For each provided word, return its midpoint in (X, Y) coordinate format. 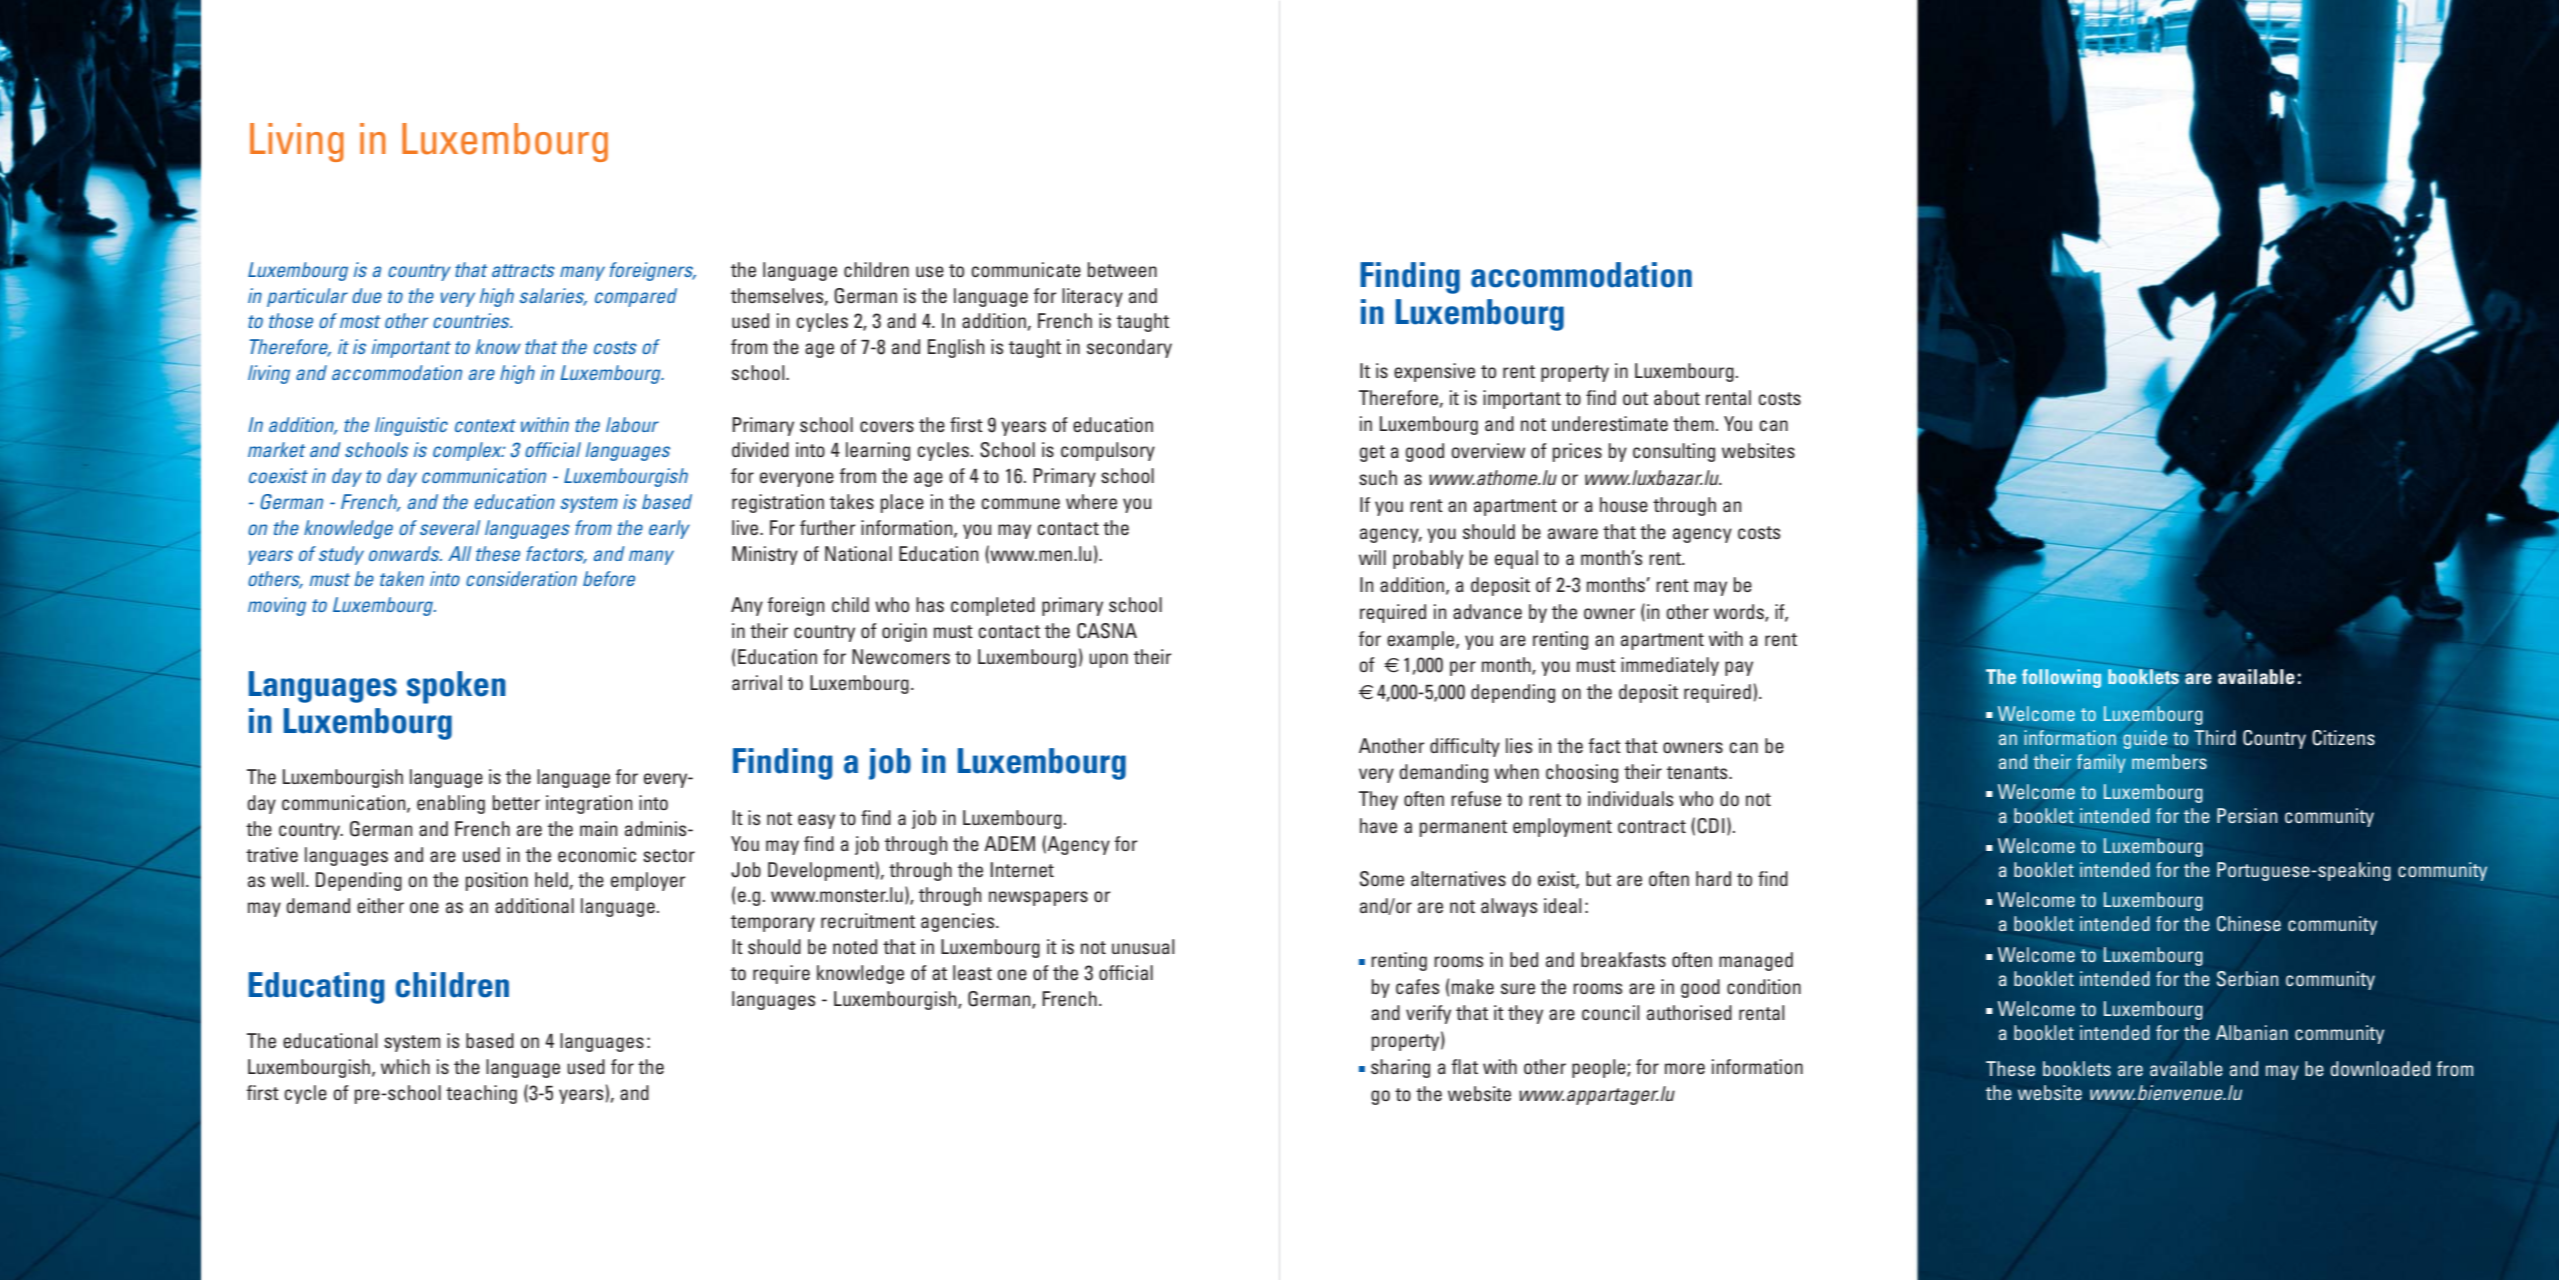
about (1677, 397)
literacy (1092, 297)
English (956, 348)
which (405, 1066)
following (2061, 678)
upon (1108, 660)
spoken (456, 687)
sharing (1400, 1068)
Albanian (2252, 1032)
